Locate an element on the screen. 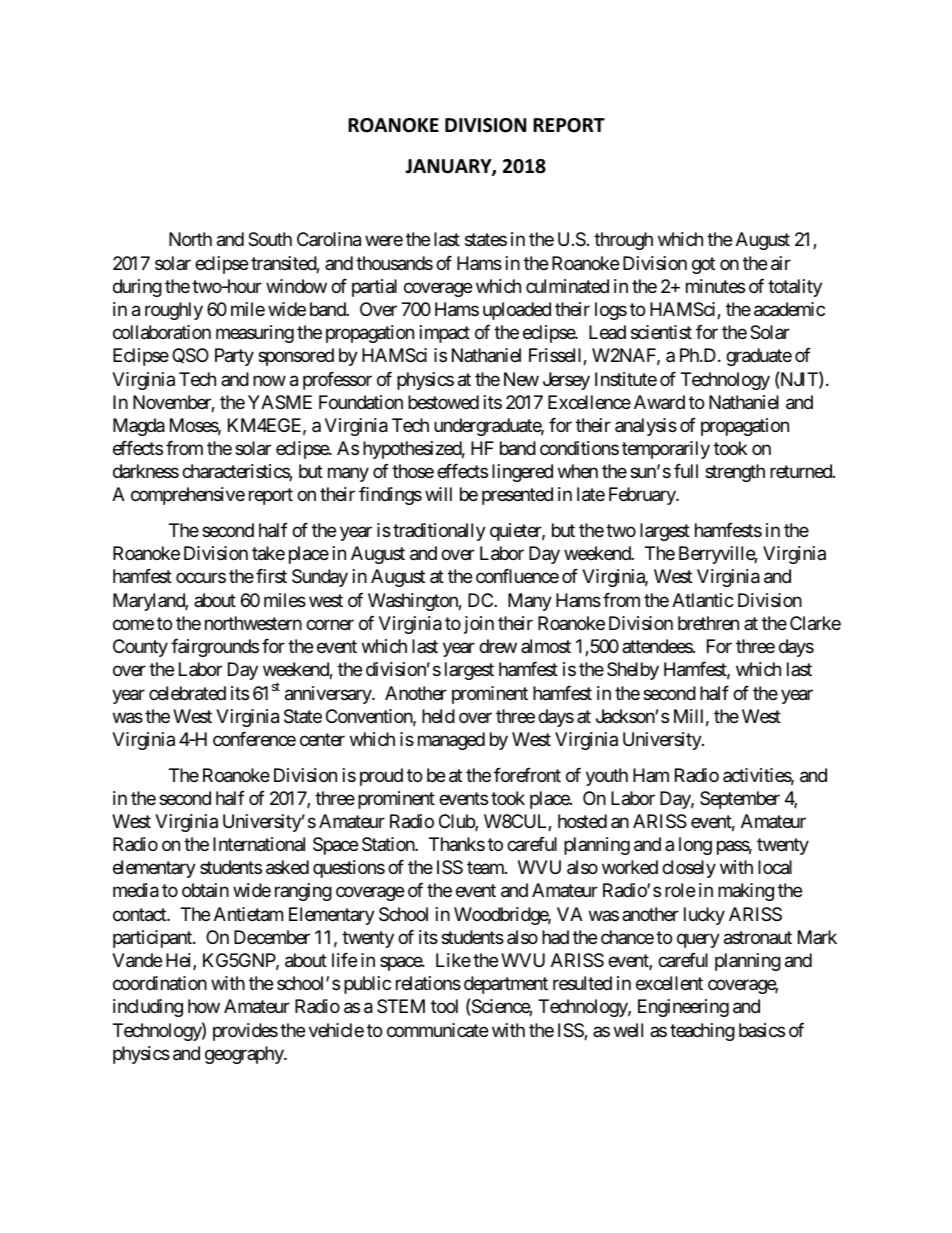  forefront is located at coordinates (527, 775).
